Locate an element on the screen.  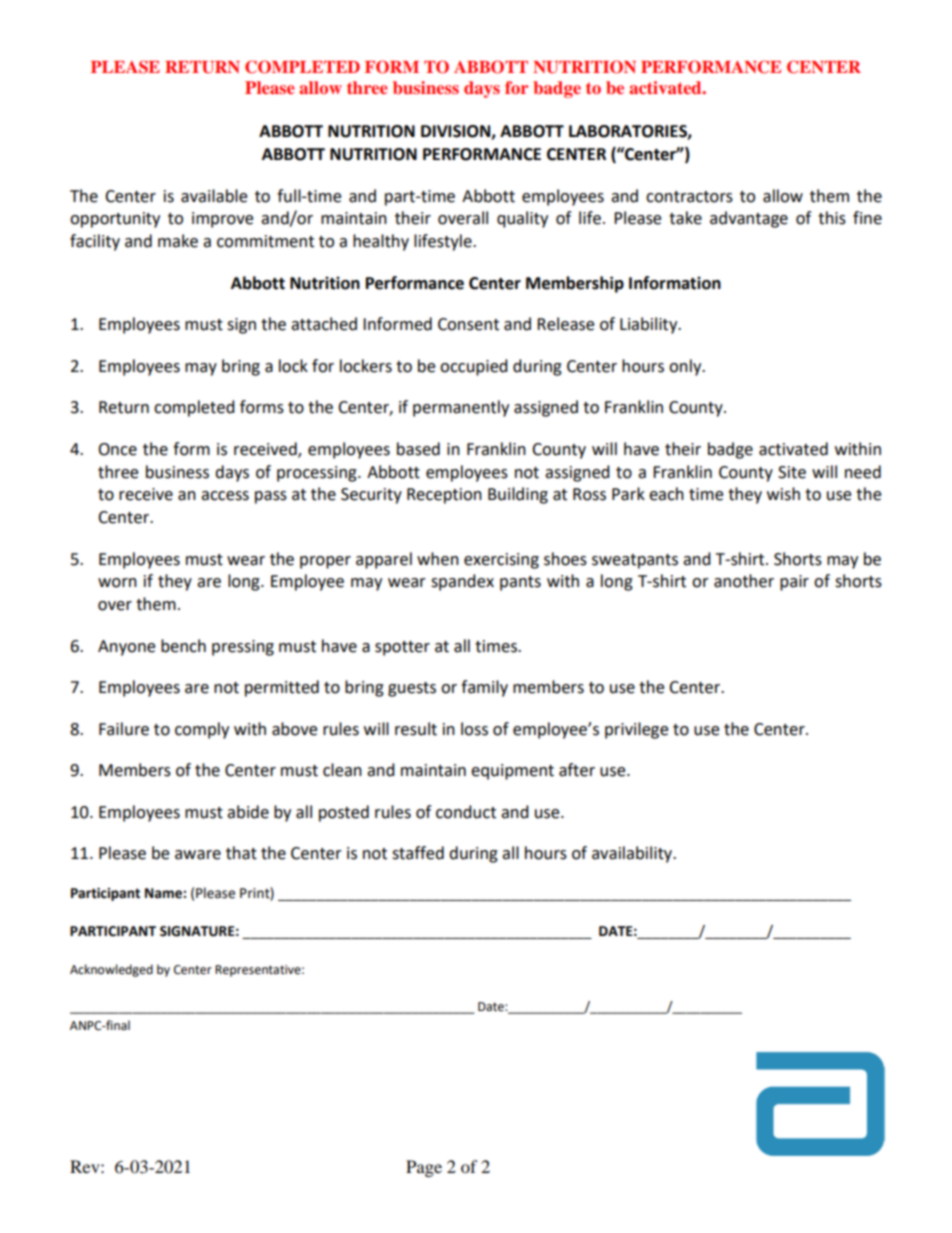
exercising is located at coordinates (501, 561).
